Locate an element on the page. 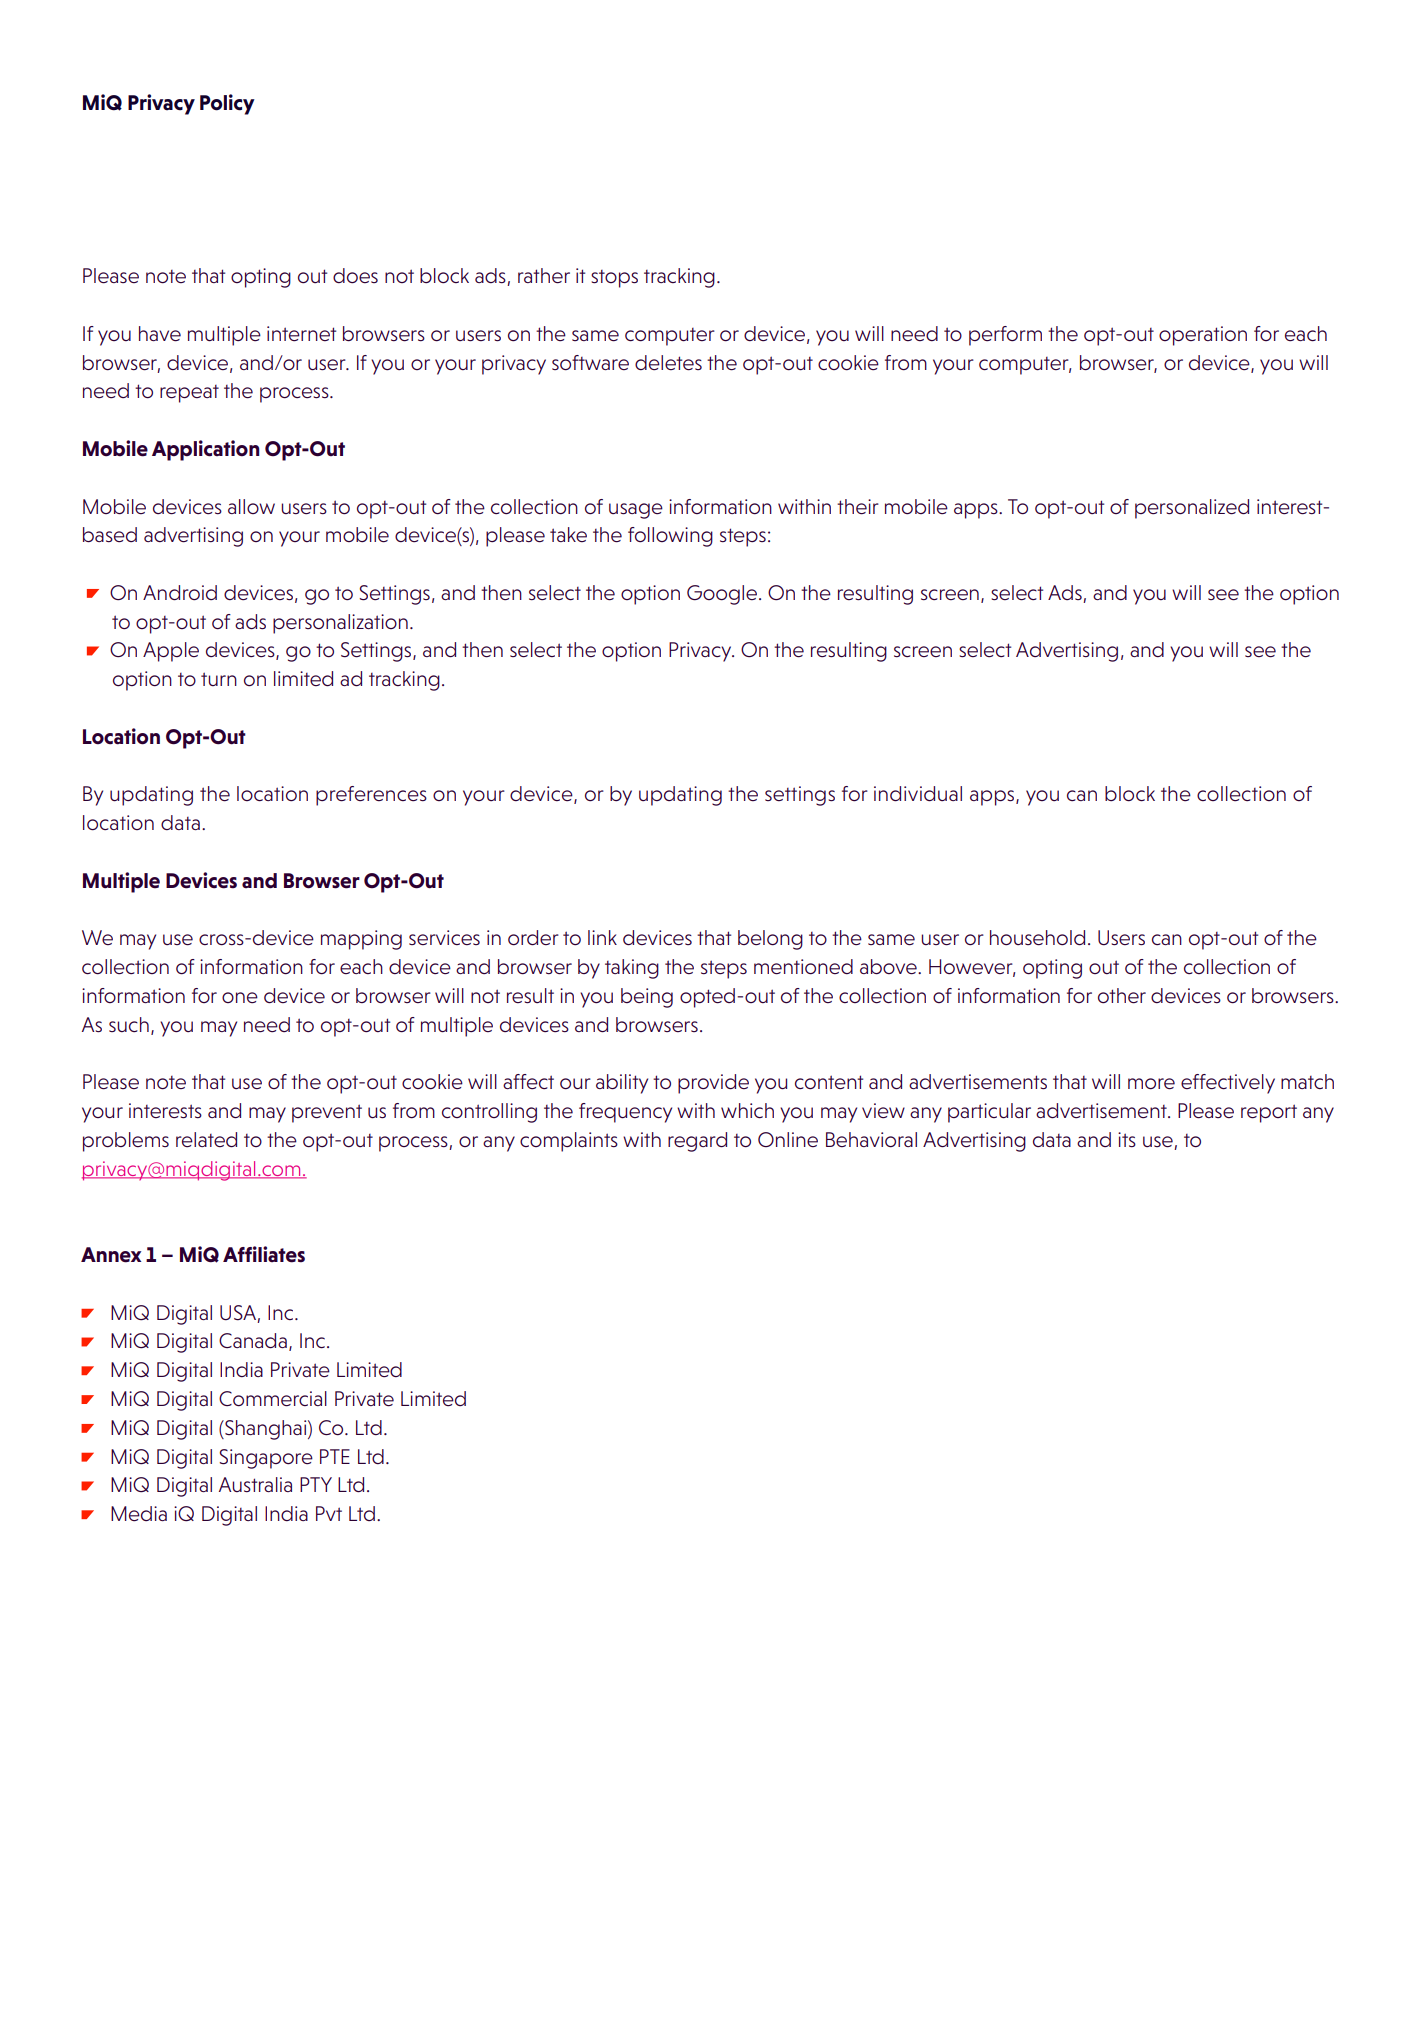 This page has width=1428, height=2020. preferences is located at coordinates (371, 796).
